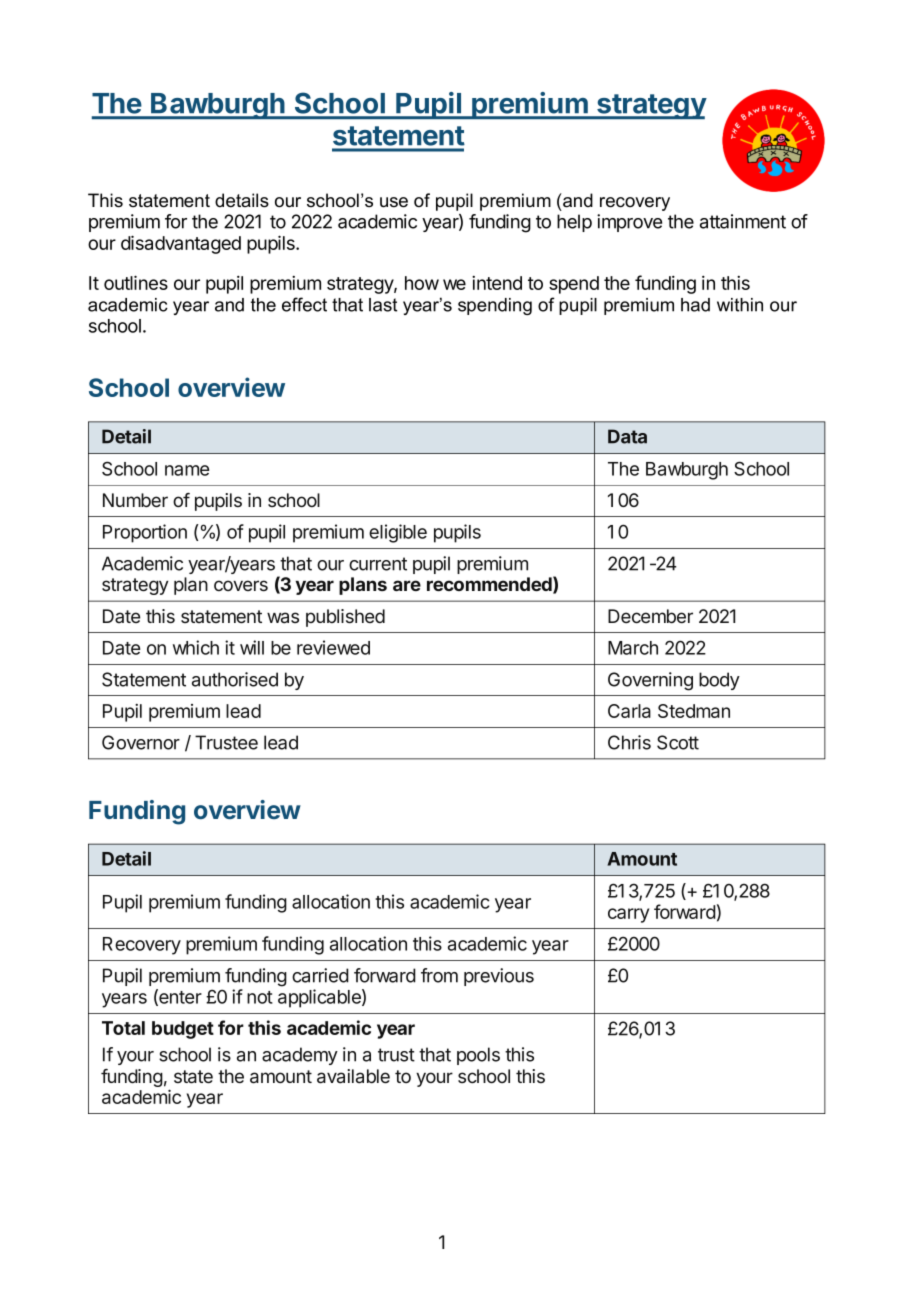 The image size is (924, 1308). I want to click on improve, so click(629, 223).
